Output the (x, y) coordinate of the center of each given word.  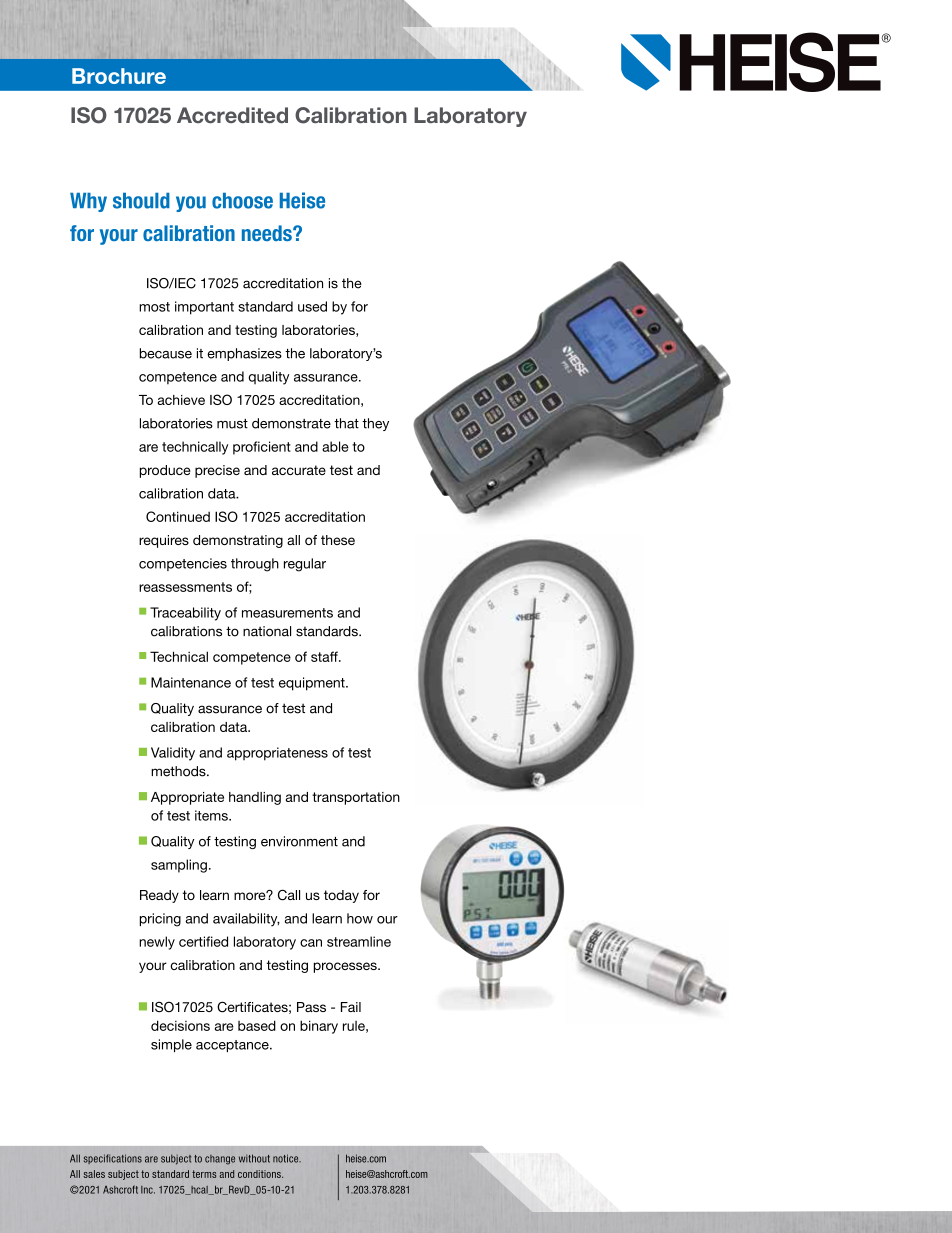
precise (217, 471)
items (212, 815)
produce (165, 471)
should (141, 201)
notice (287, 1158)
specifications (113, 1159)
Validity (173, 754)
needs (268, 233)
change (220, 1160)
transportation (356, 798)
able (335, 446)
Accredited (232, 115)
